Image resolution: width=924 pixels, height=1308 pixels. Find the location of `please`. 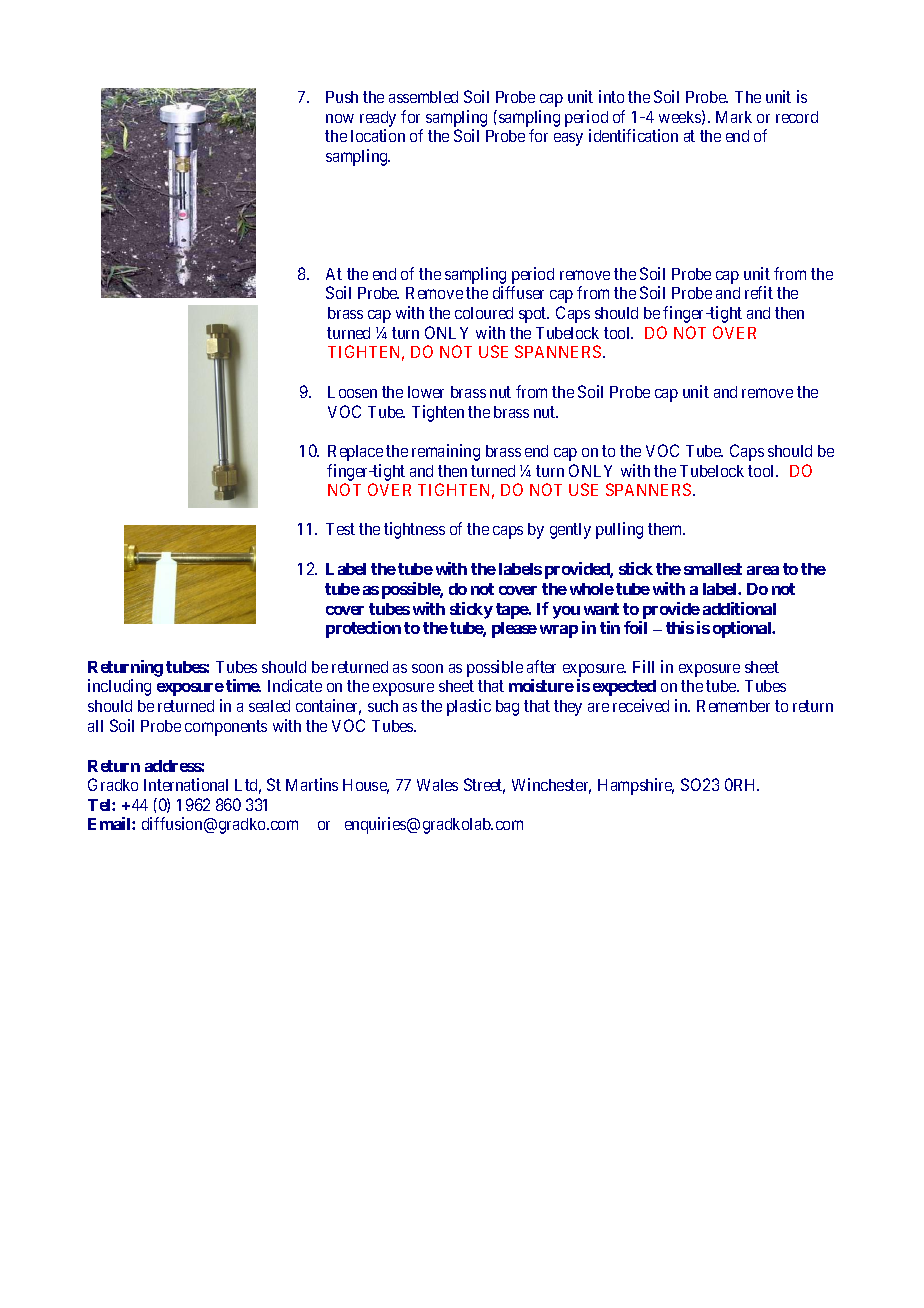

please is located at coordinates (514, 630).
